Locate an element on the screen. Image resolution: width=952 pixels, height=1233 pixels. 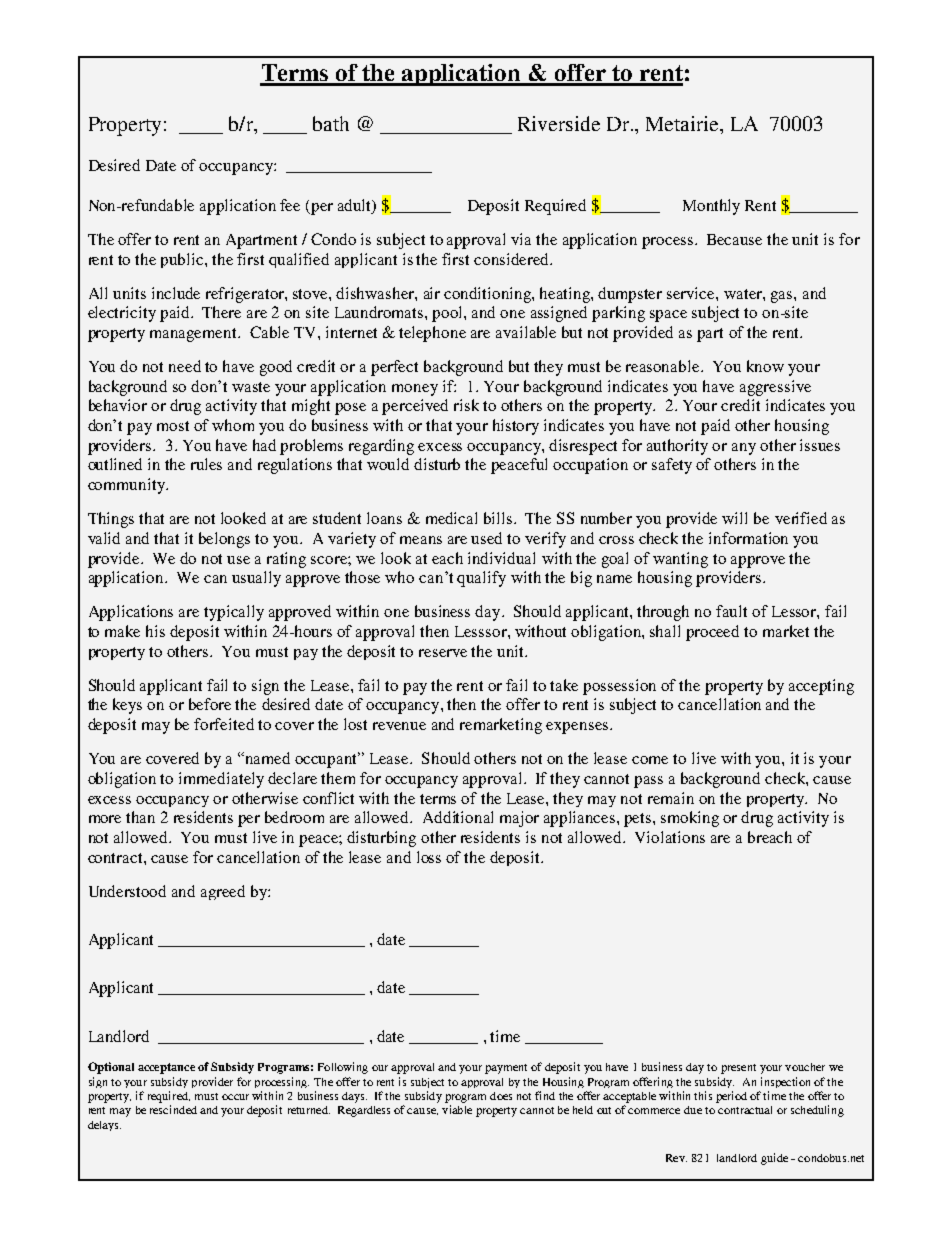
rescinded is located at coordinates (173, 1109).
